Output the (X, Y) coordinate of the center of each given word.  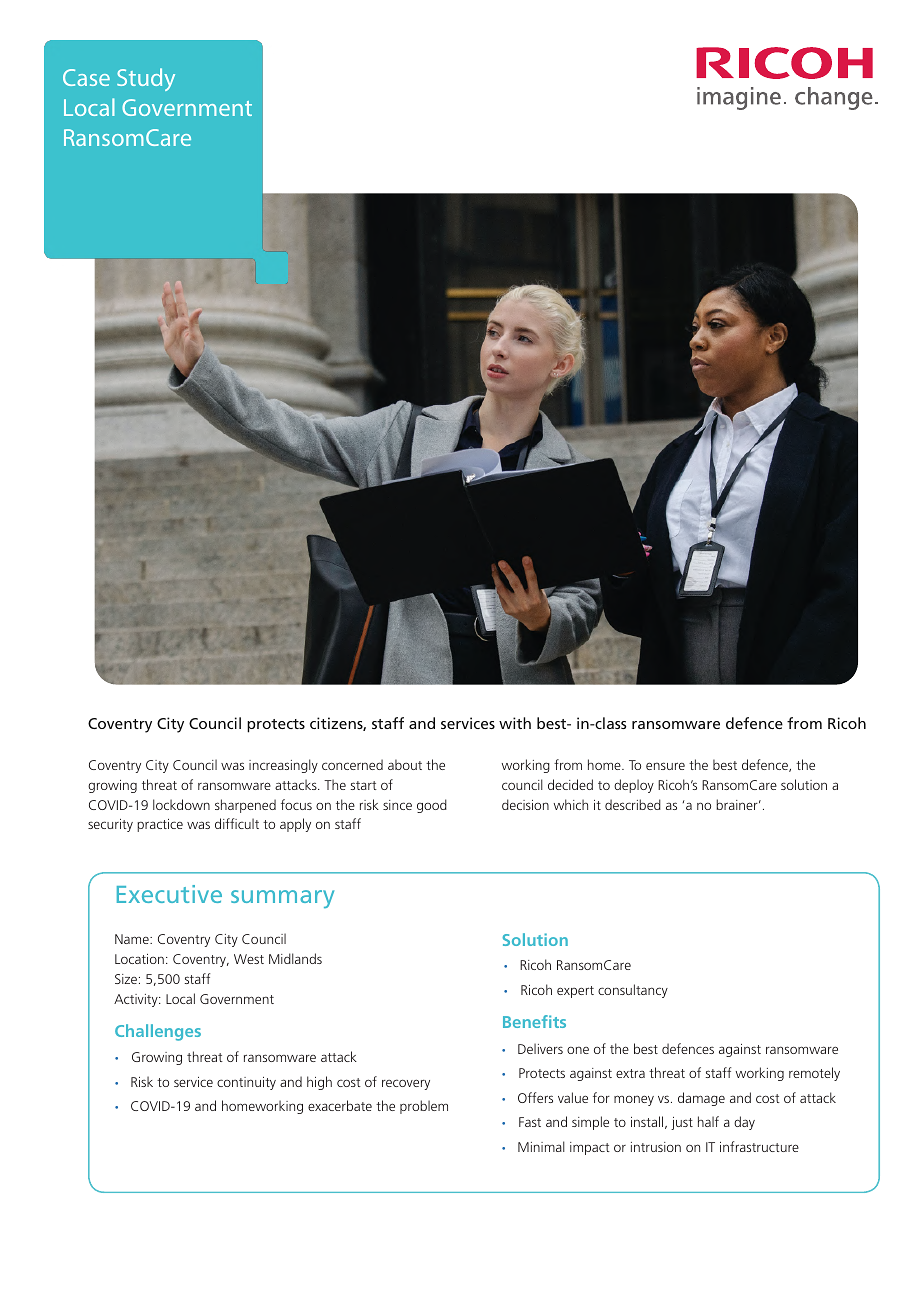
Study (146, 79)
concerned (352, 764)
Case (86, 77)
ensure (665, 766)
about (405, 764)
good (432, 806)
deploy (634, 786)
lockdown (181, 804)
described (633, 804)
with (515, 723)
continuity (246, 1083)
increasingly (283, 766)
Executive (169, 894)
